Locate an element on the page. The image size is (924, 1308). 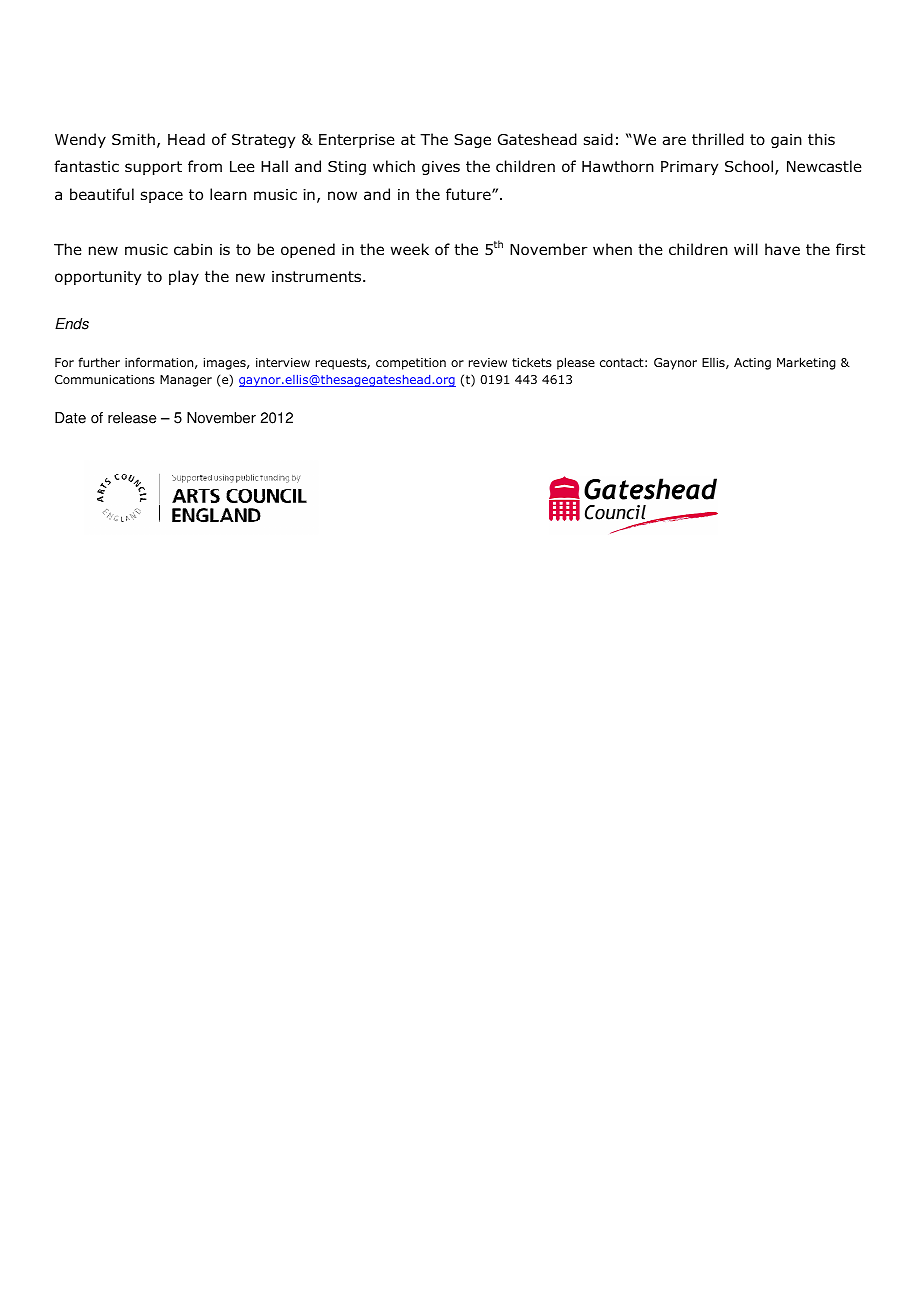
instruments is located at coordinates (316, 276).
